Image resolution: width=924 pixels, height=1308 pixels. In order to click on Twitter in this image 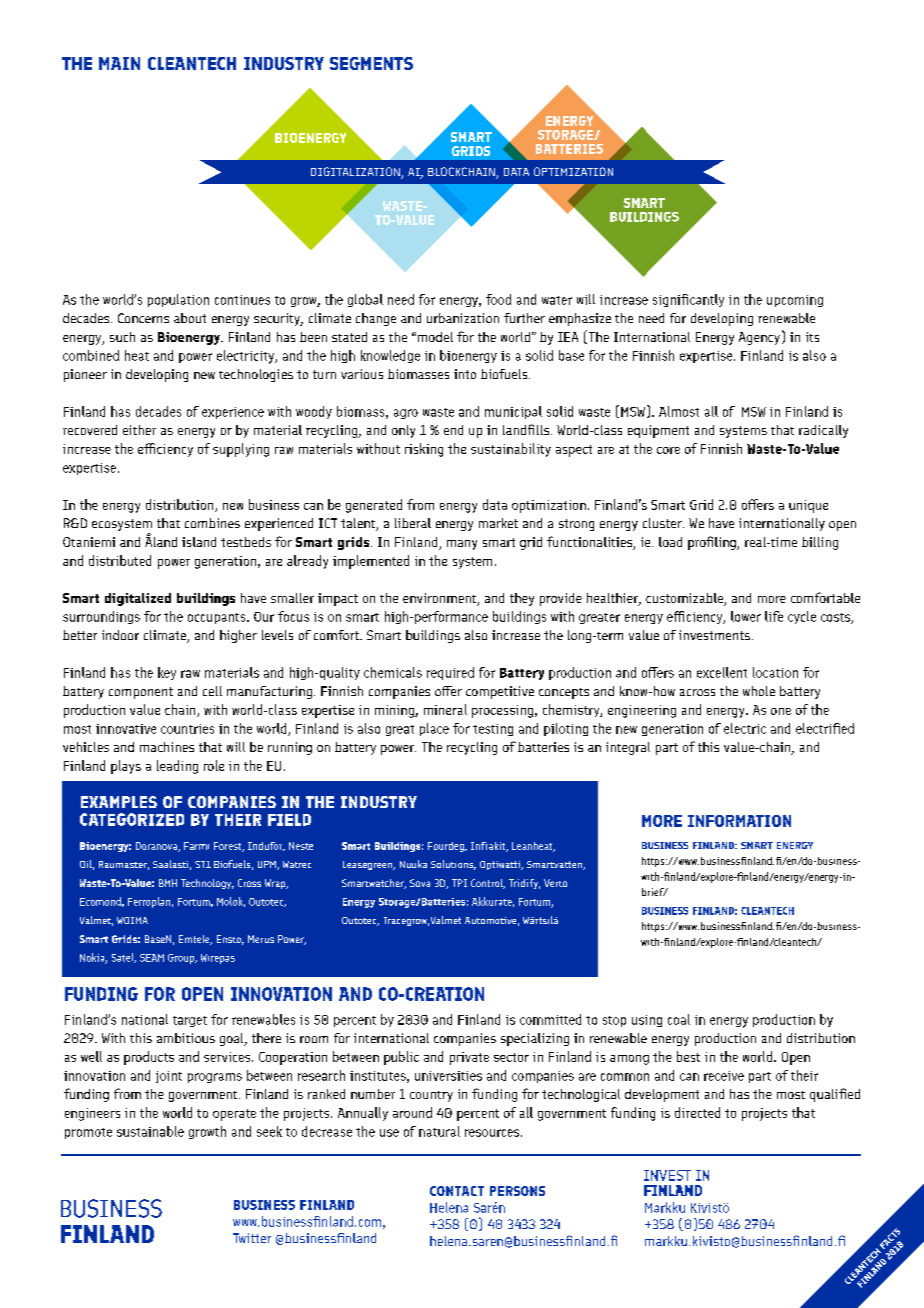, I will do `click(252, 1238)`.
